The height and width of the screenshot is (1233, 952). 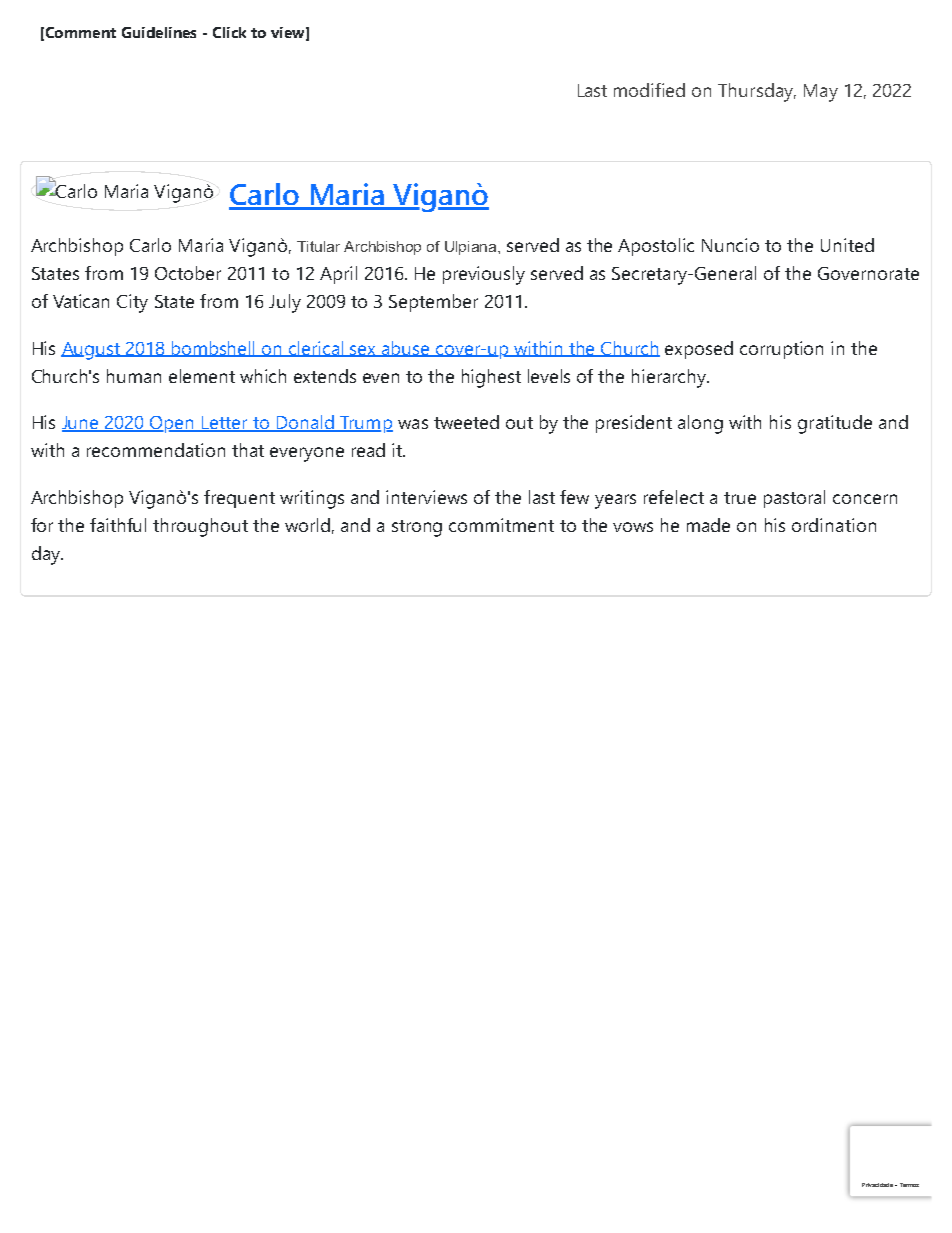 What do you see at coordinates (188, 273) in the screenshot?
I see `October` at bounding box center [188, 273].
